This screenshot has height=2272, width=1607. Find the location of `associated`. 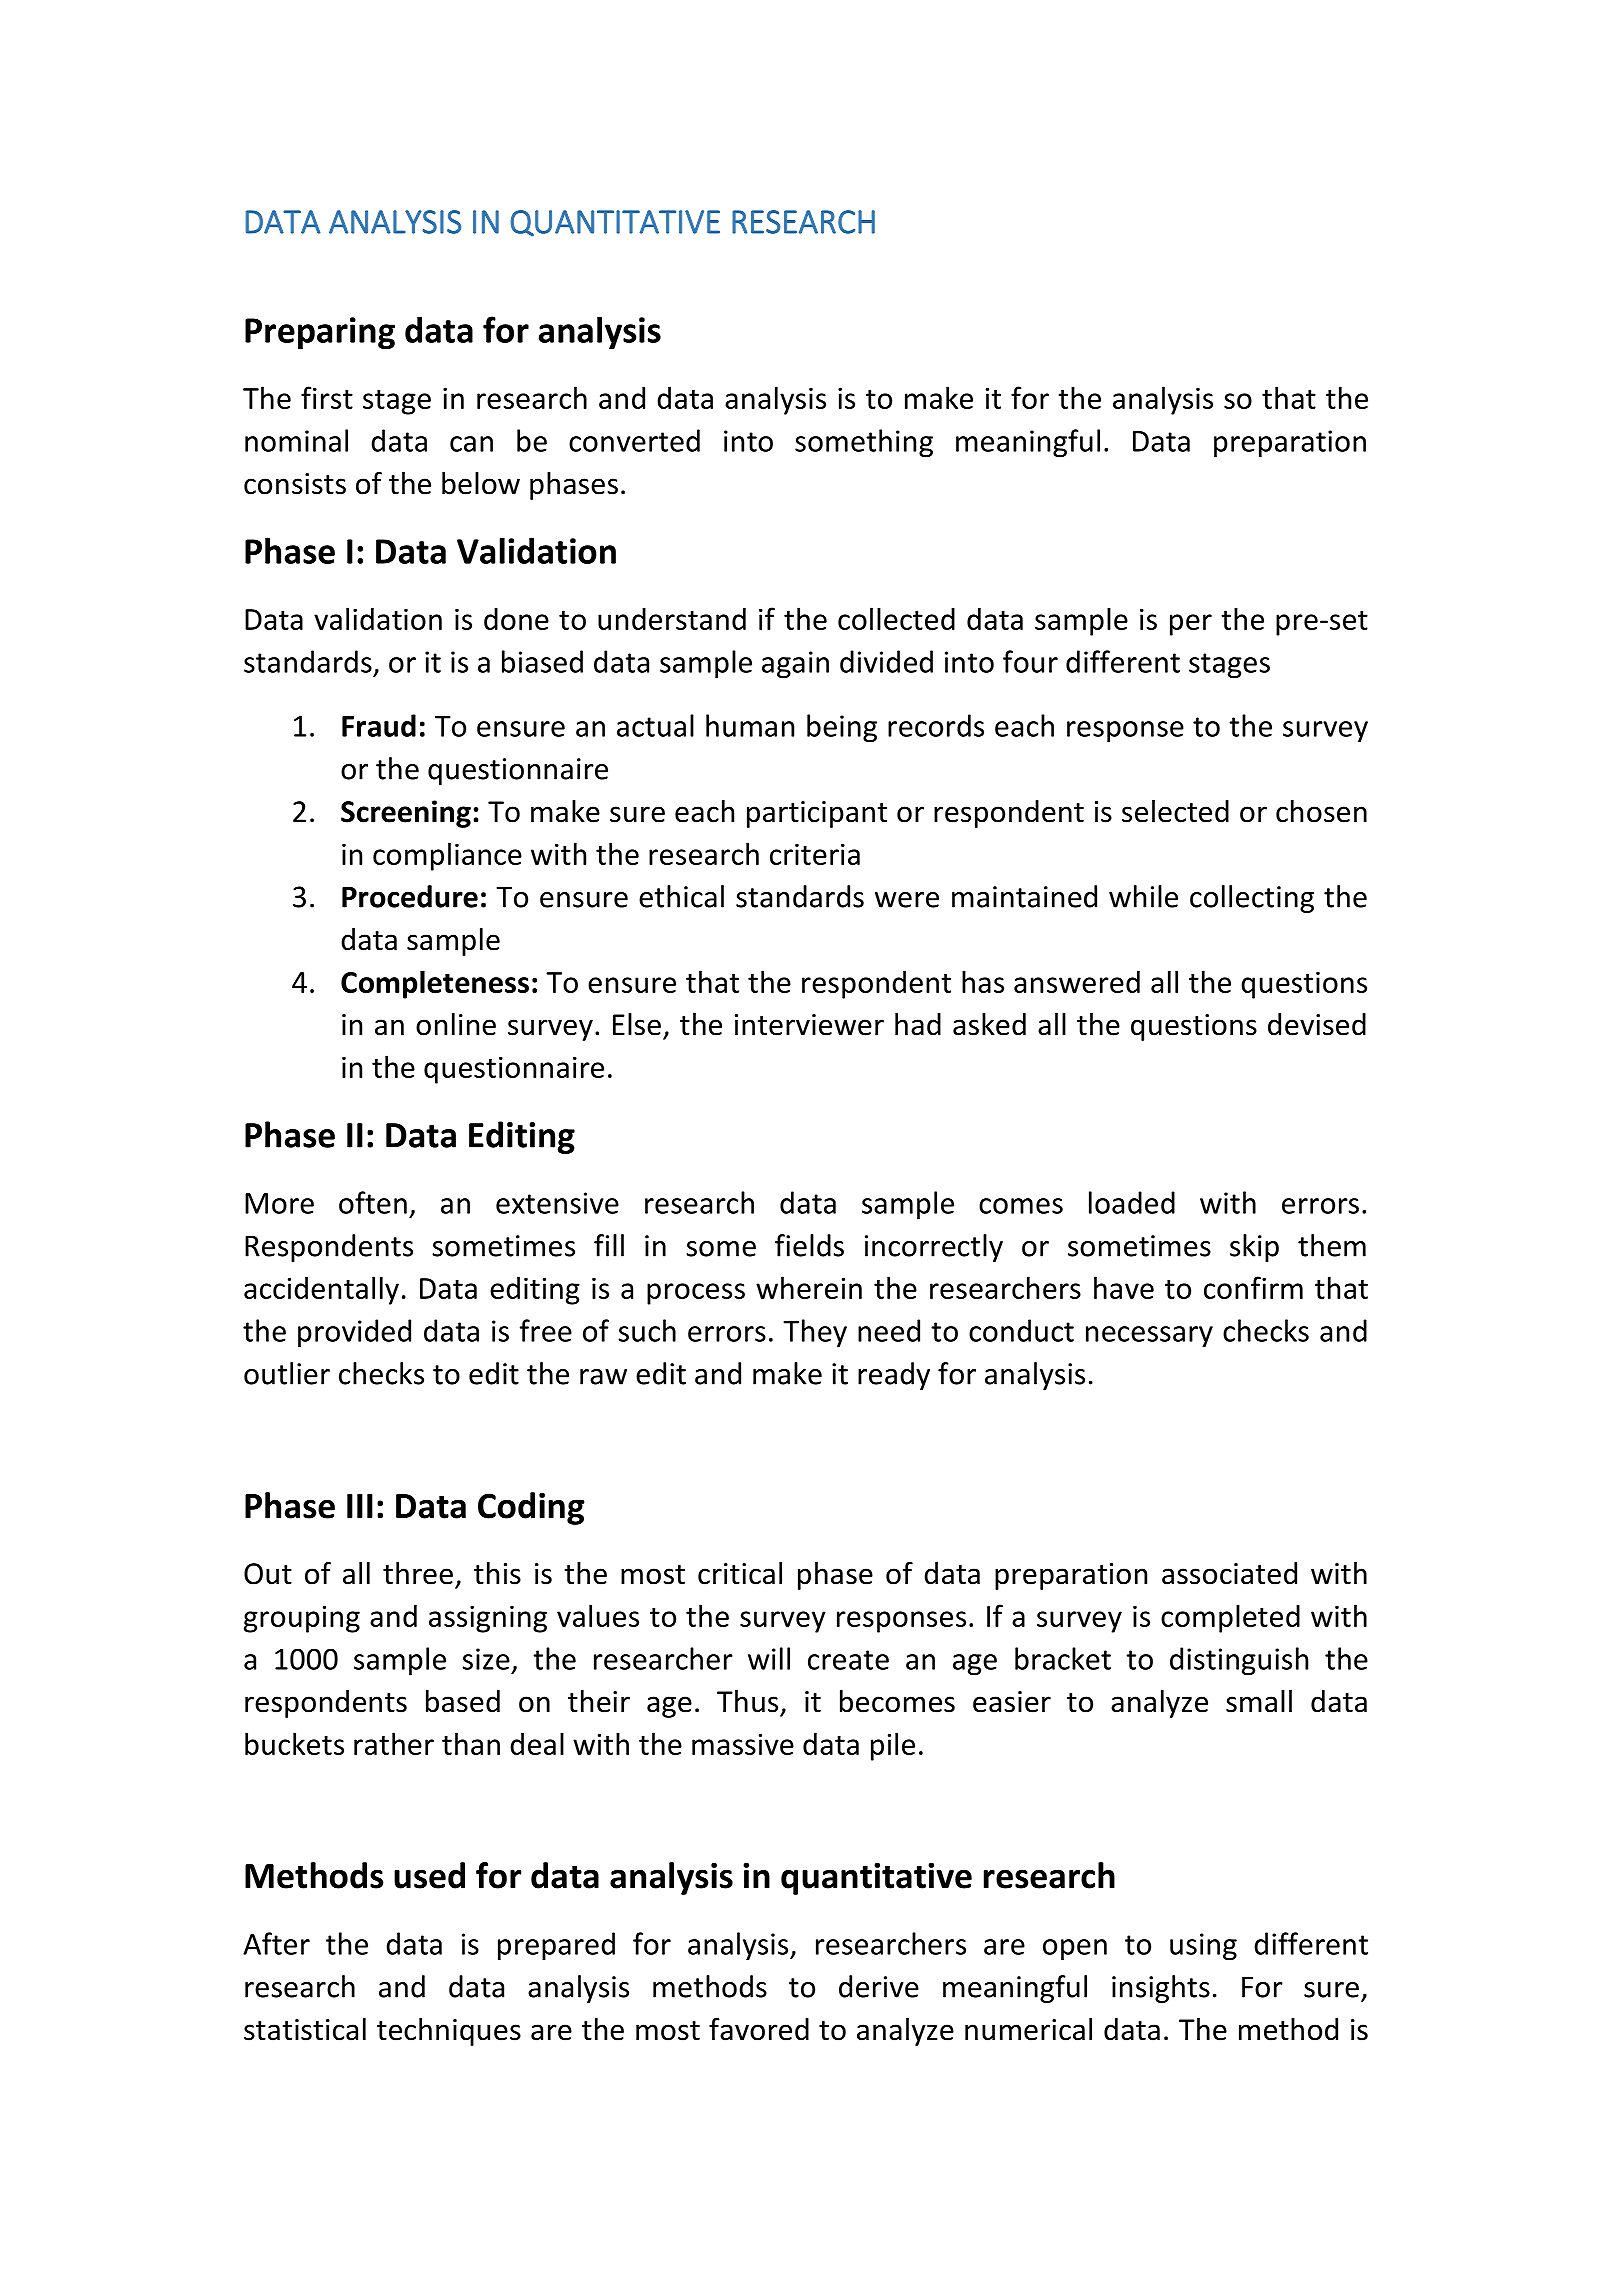

associated is located at coordinates (1229, 1573).
